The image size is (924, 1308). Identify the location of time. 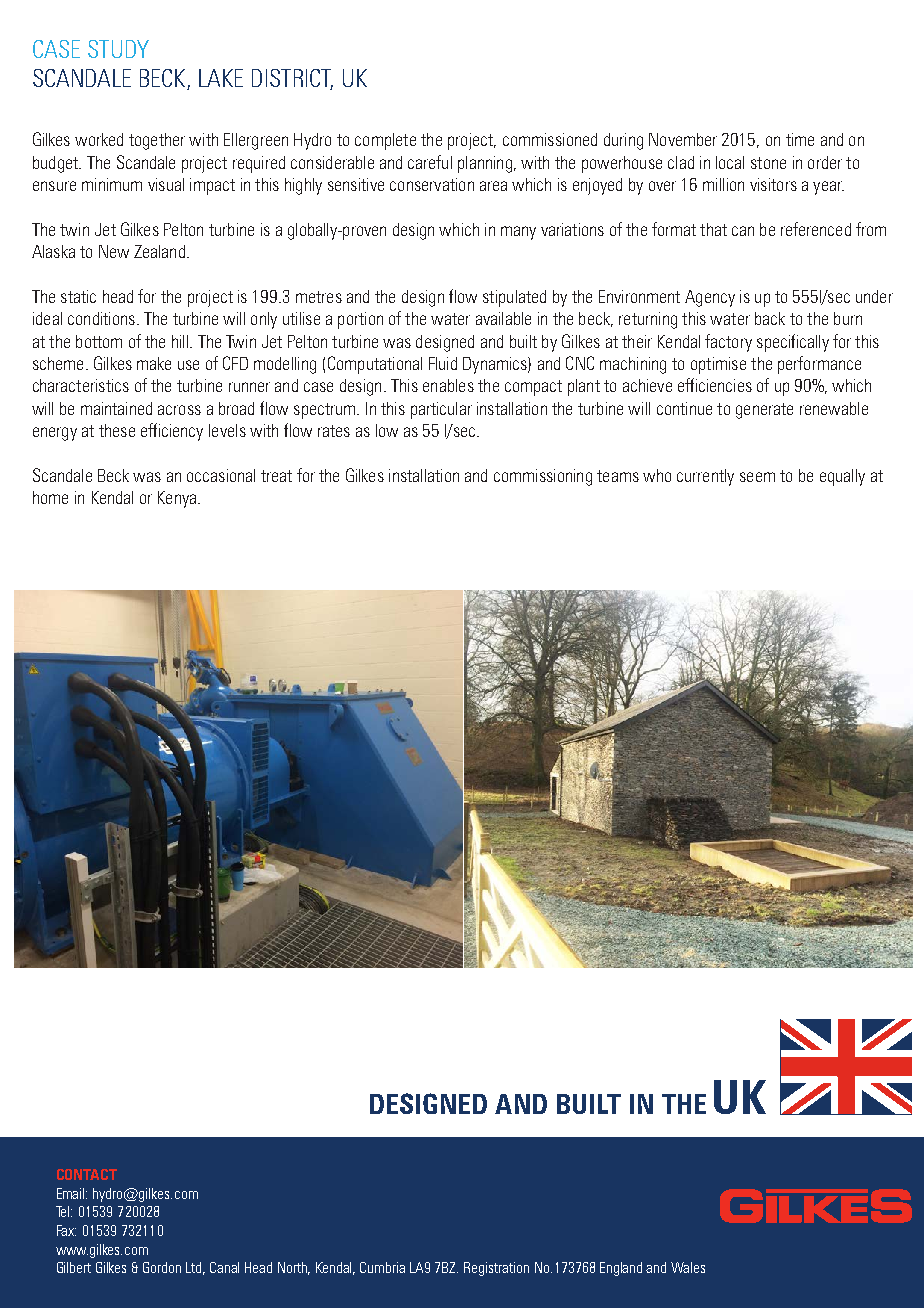
(800, 139).
